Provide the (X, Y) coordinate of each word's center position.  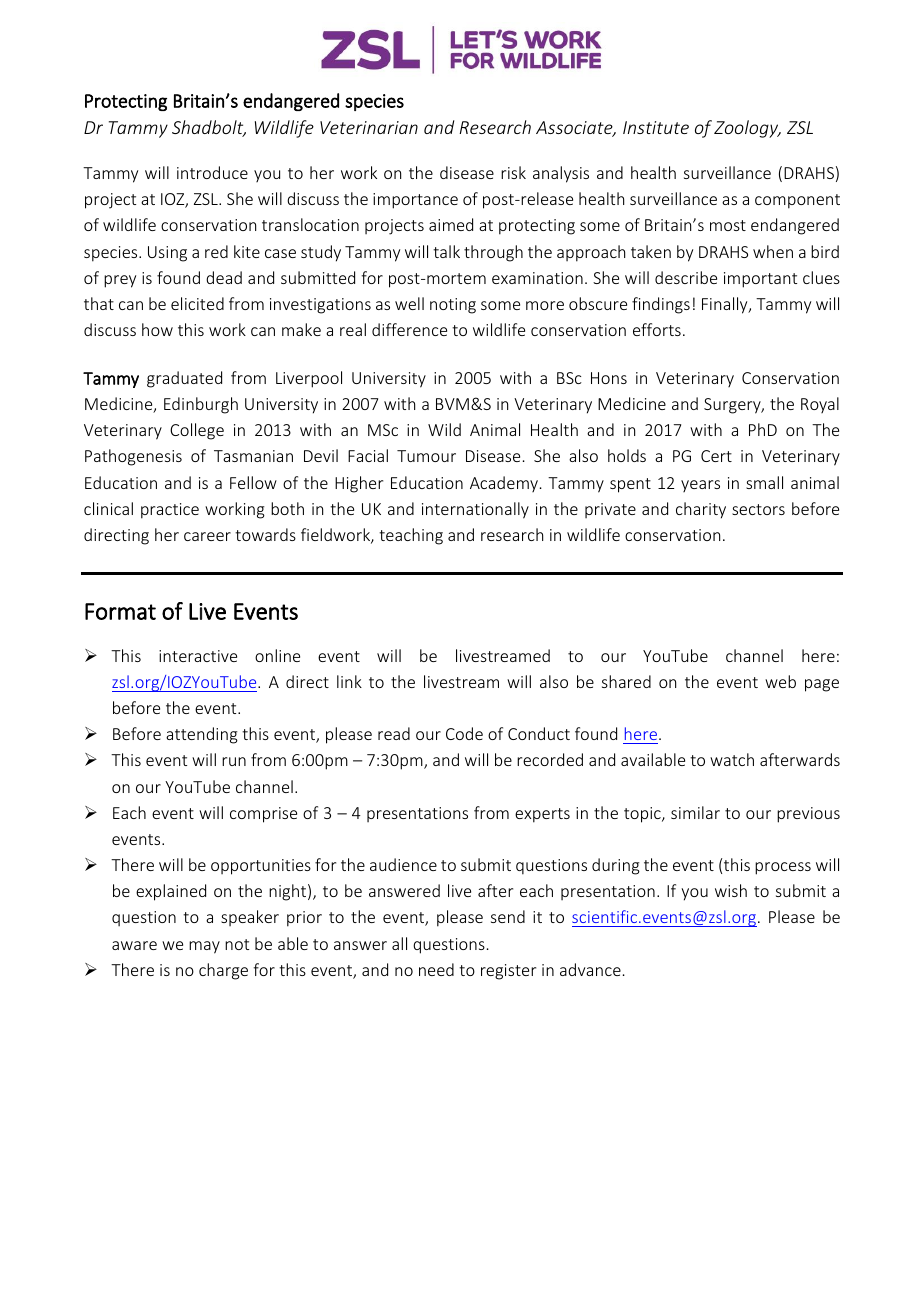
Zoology (747, 129)
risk (513, 172)
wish (731, 890)
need (436, 969)
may (204, 947)
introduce (212, 172)
